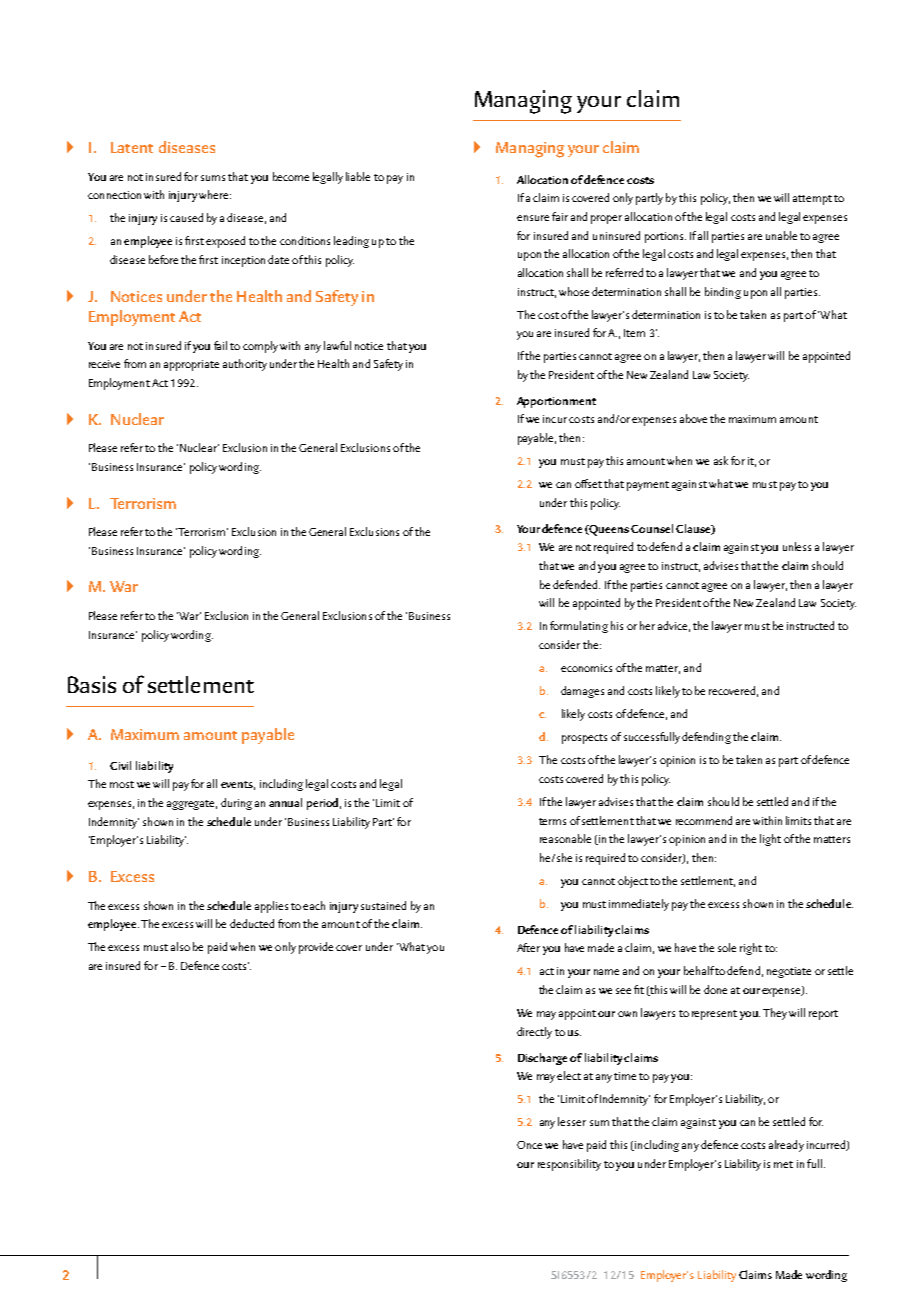  I want to click on attempt, so click(812, 200).
